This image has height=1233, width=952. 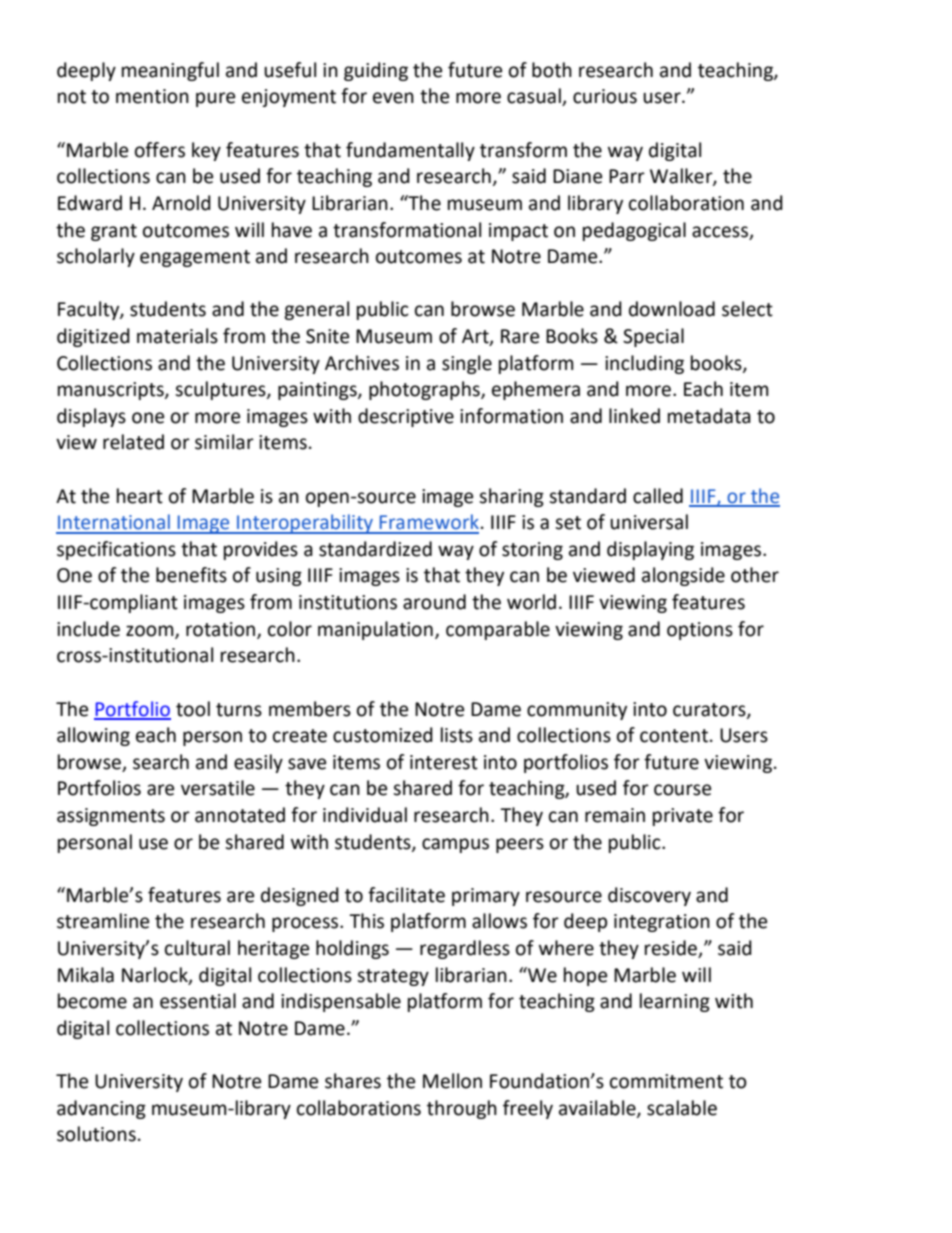 What do you see at coordinates (467, 364) in the image?
I see `single` at bounding box center [467, 364].
